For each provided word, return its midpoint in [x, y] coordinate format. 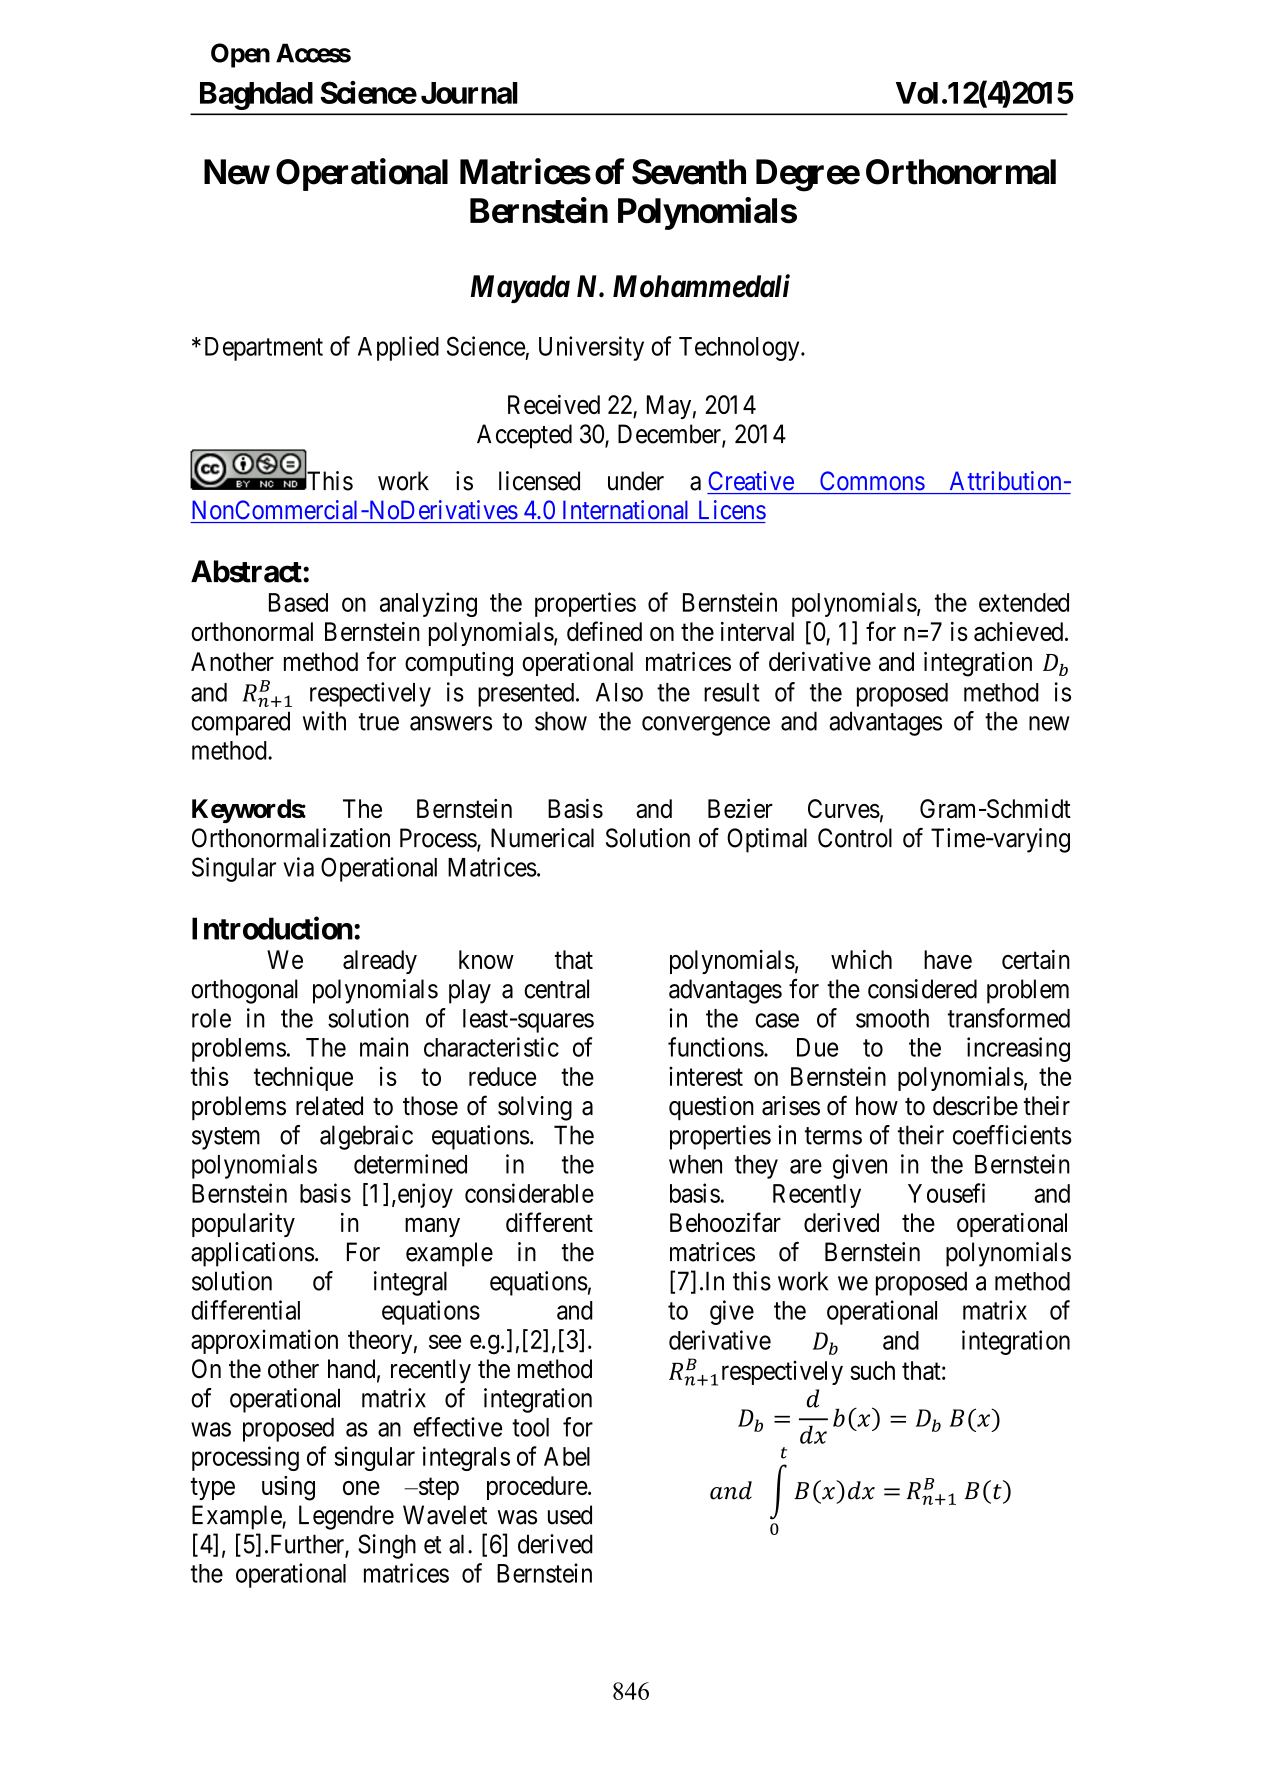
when [695, 1164]
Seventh [689, 172]
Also [619, 692]
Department [264, 349]
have [948, 959]
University [591, 348]
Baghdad [256, 96]
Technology [740, 349]
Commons [872, 481]
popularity [243, 1225]
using [288, 1488]
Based [298, 602]
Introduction [272, 928]
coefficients [1012, 1135]
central [556, 989]
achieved [1020, 631]
